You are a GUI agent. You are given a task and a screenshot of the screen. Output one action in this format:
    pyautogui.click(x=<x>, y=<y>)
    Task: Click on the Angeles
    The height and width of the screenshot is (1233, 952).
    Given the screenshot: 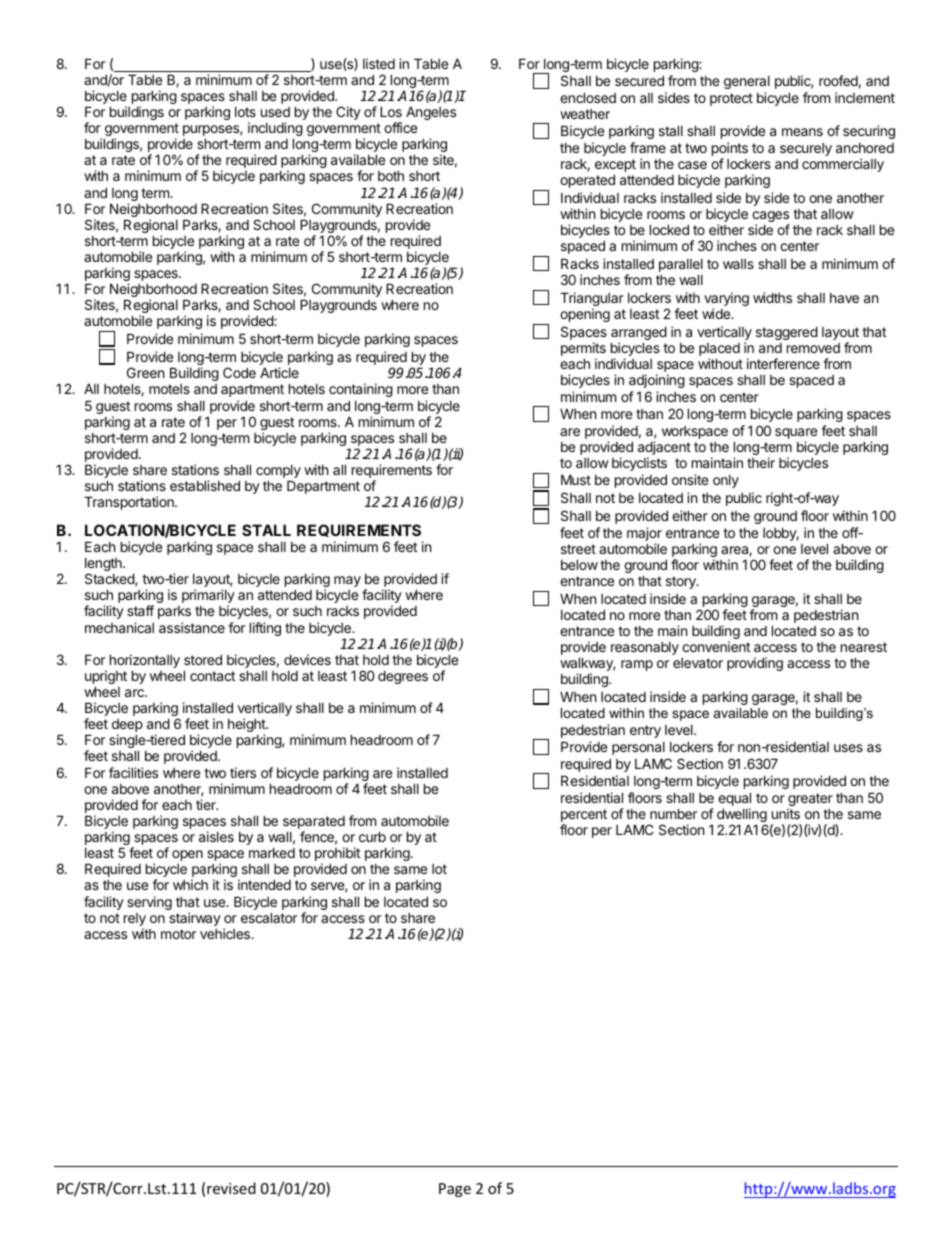 What is the action you would take?
    pyautogui.click(x=431, y=113)
